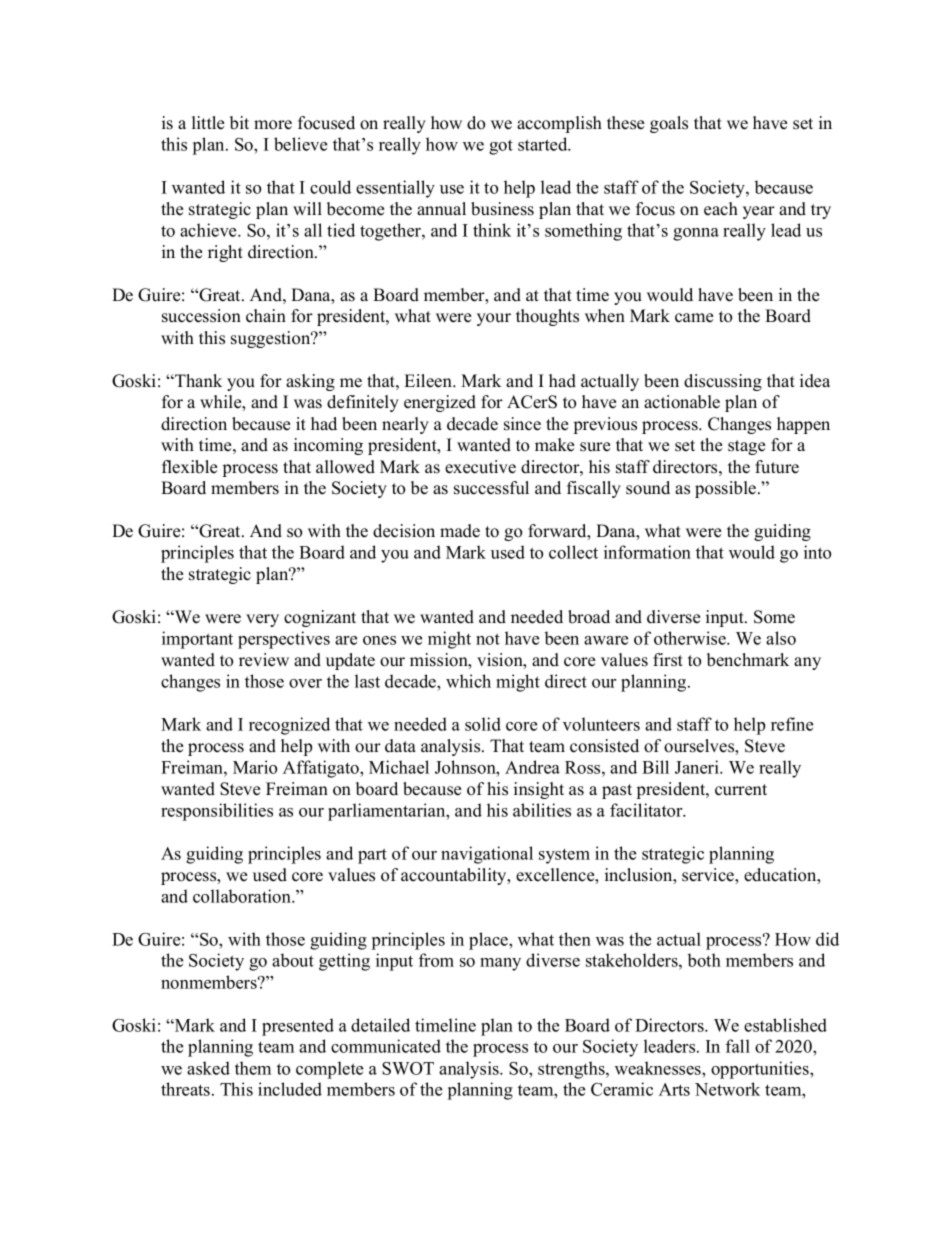 This document has width=952, height=1233. What do you see at coordinates (310, 382) in the document?
I see `asking` at bounding box center [310, 382].
